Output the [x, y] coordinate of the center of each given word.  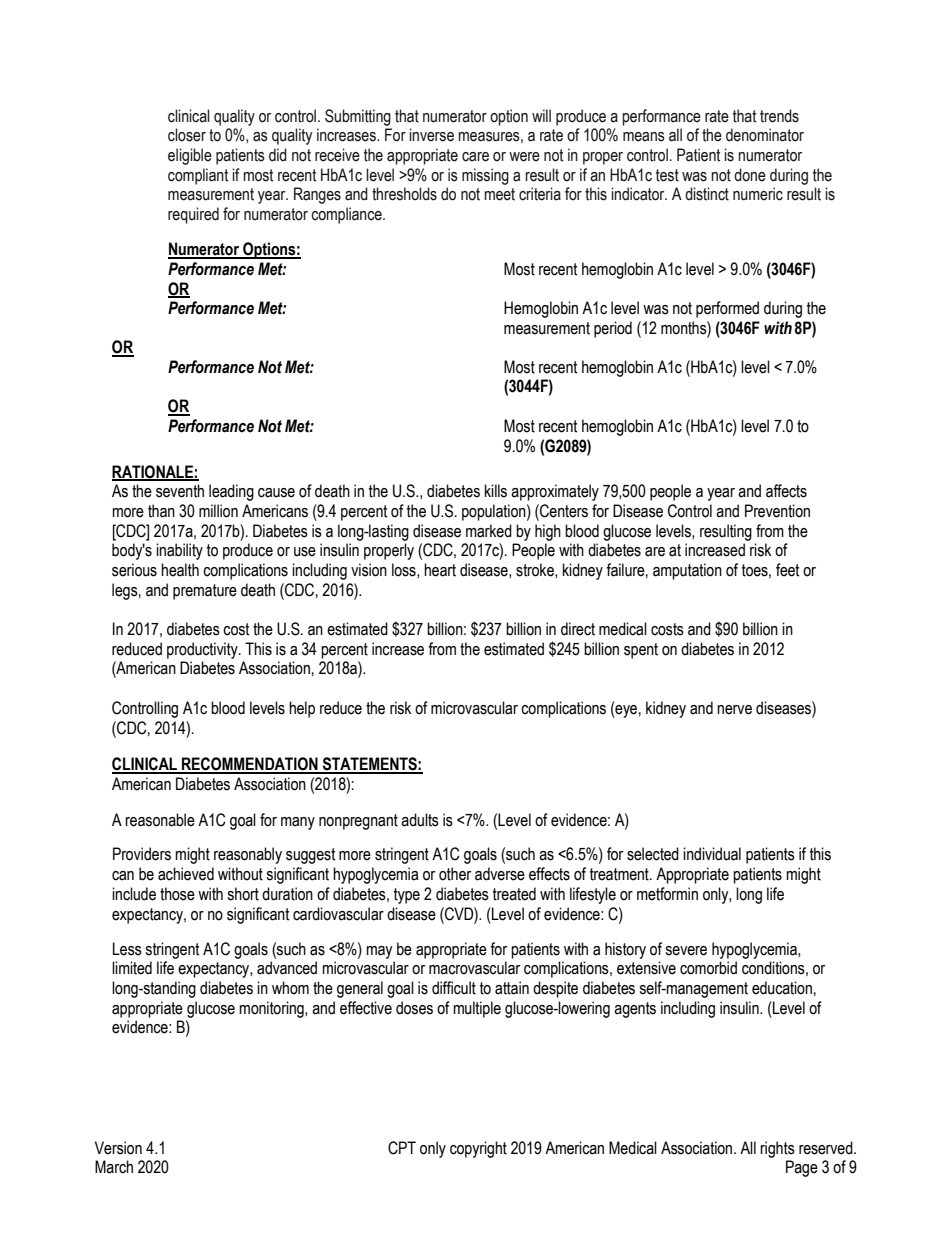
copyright [478, 1149]
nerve [734, 710]
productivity [203, 650]
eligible [190, 156]
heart [440, 570]
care [475, 157]
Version [118, 1148]
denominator [765, 135]
